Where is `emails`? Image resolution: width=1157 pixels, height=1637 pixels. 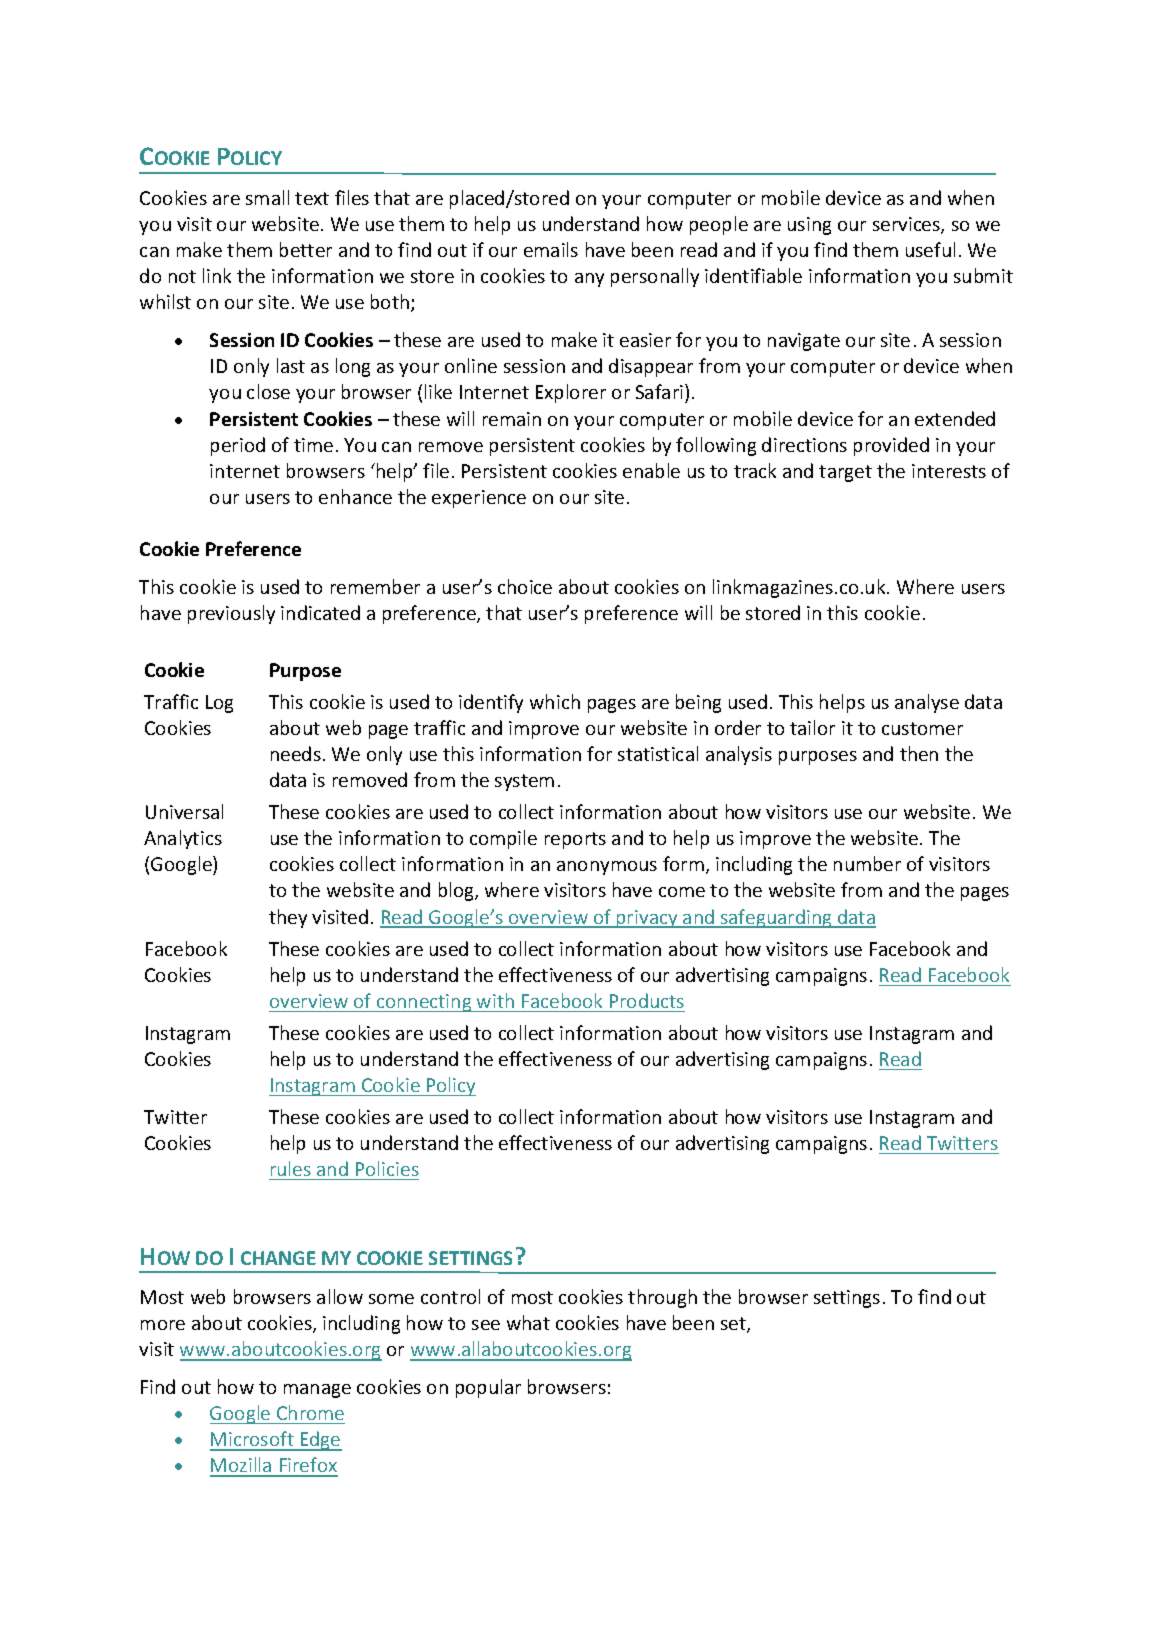
emails is located at coordinates (551, 249).
